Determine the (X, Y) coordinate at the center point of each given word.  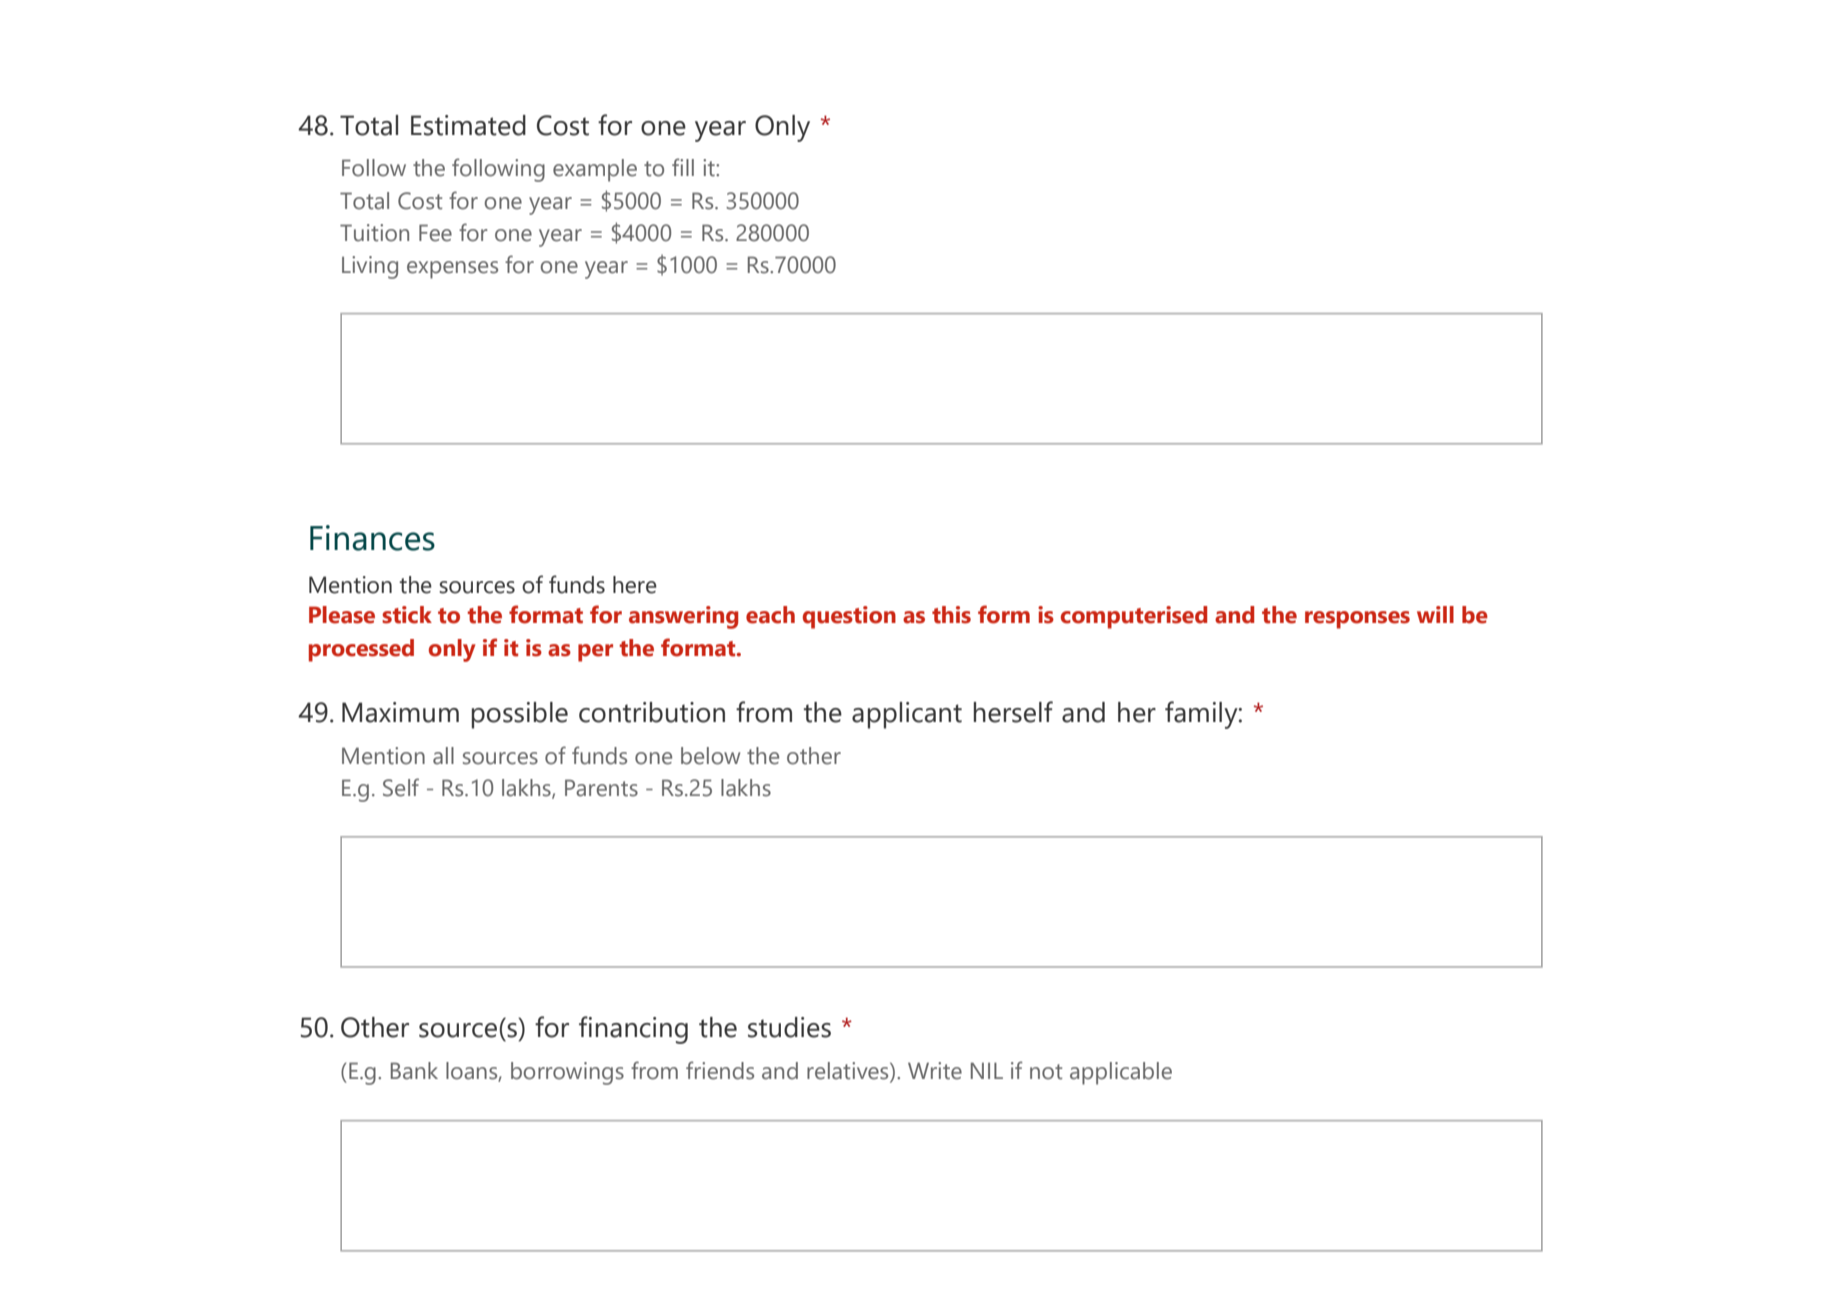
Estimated (468, 125)
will (1435, 614)
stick (407, 615)
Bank (414, 1071)
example (595, 170)
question (849, 617)
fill (683, 167)
